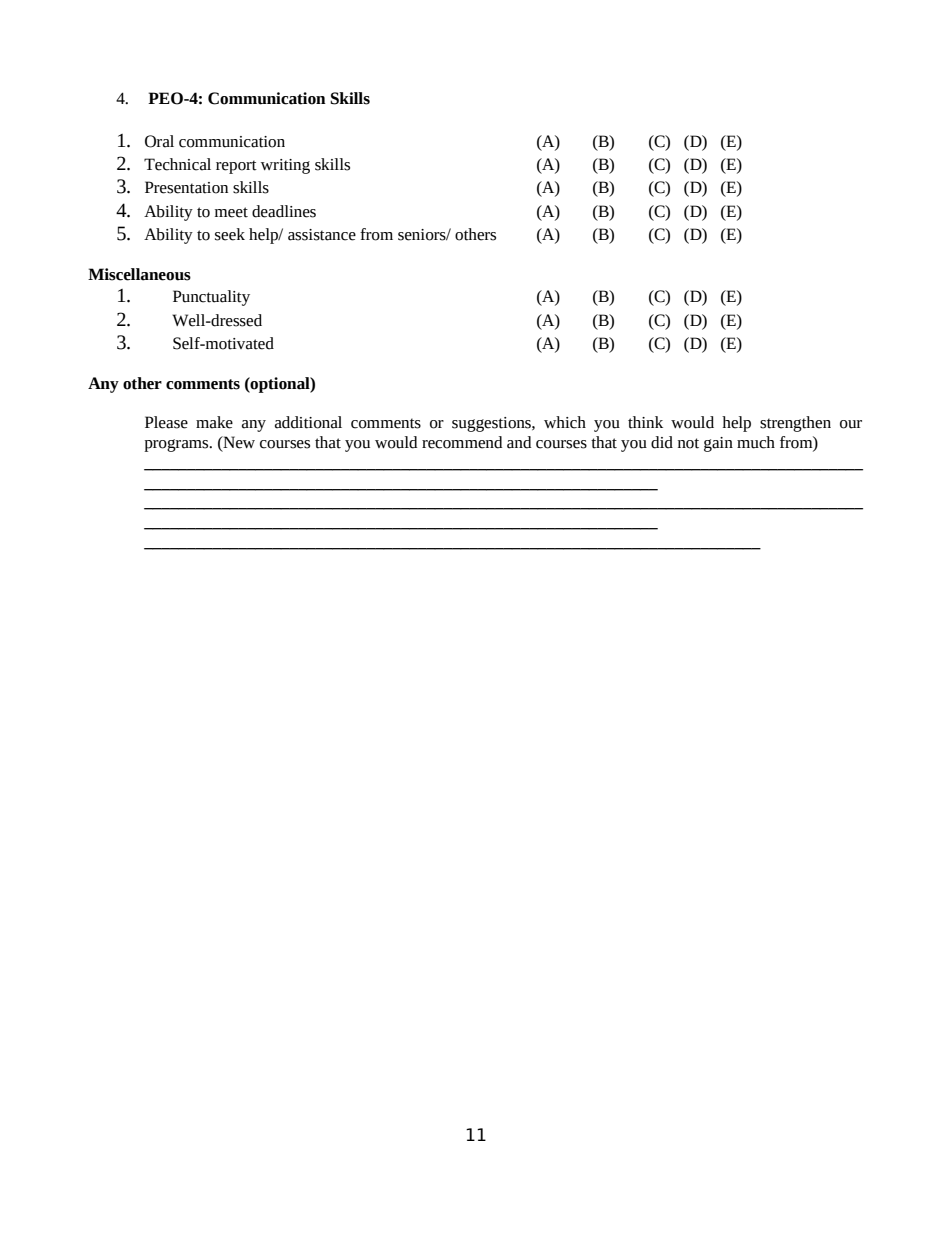 This screenshot has height=1233, width=952. I want to click on seek, so click(230, 234).
